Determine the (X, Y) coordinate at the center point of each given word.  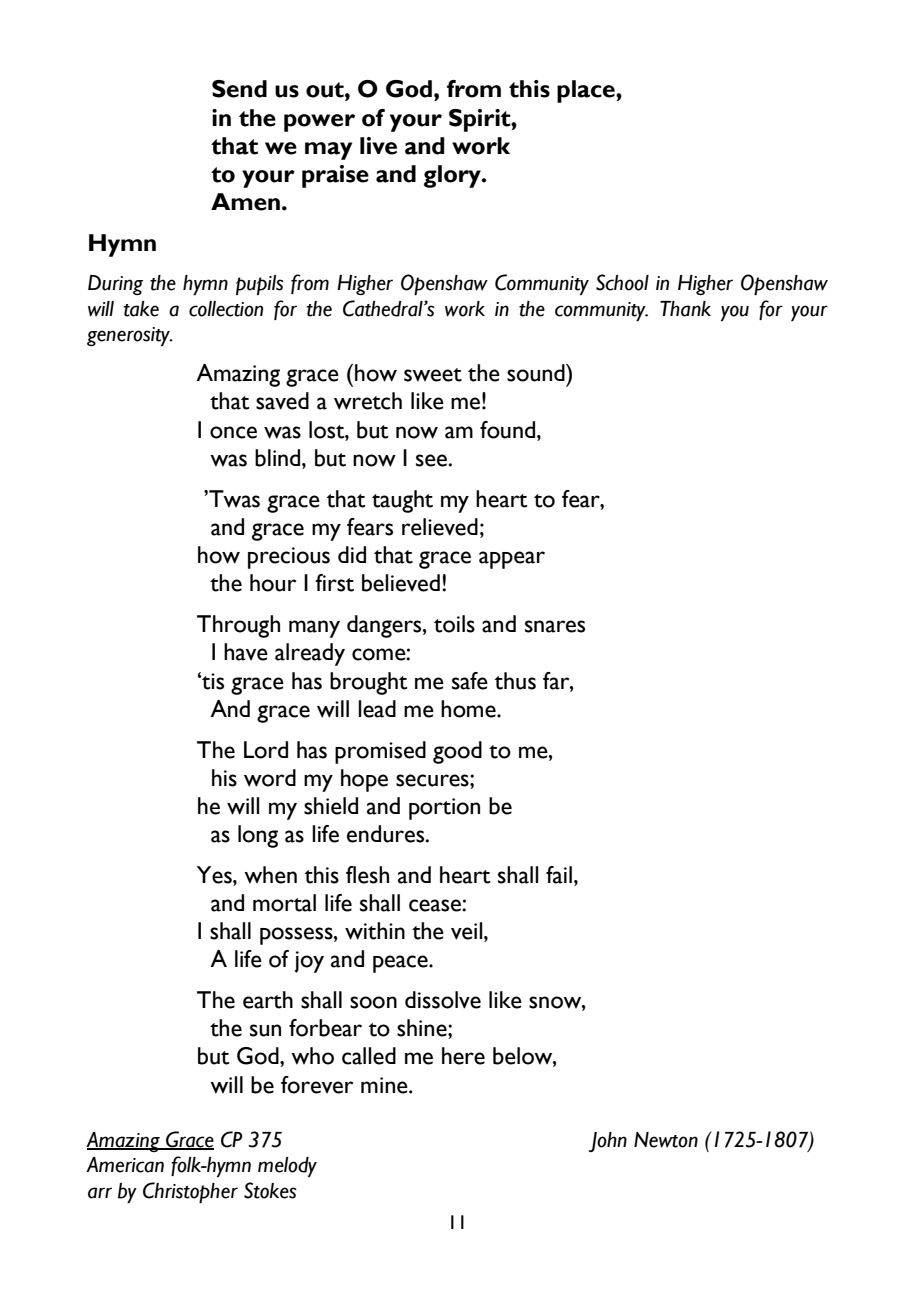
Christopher (190, 1192)
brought (369, 683)
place (587, 91)
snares (555, 626)
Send (239, 89)
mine (385, 1085)
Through (238, 626)
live (378, 146)
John (608, 1142)
